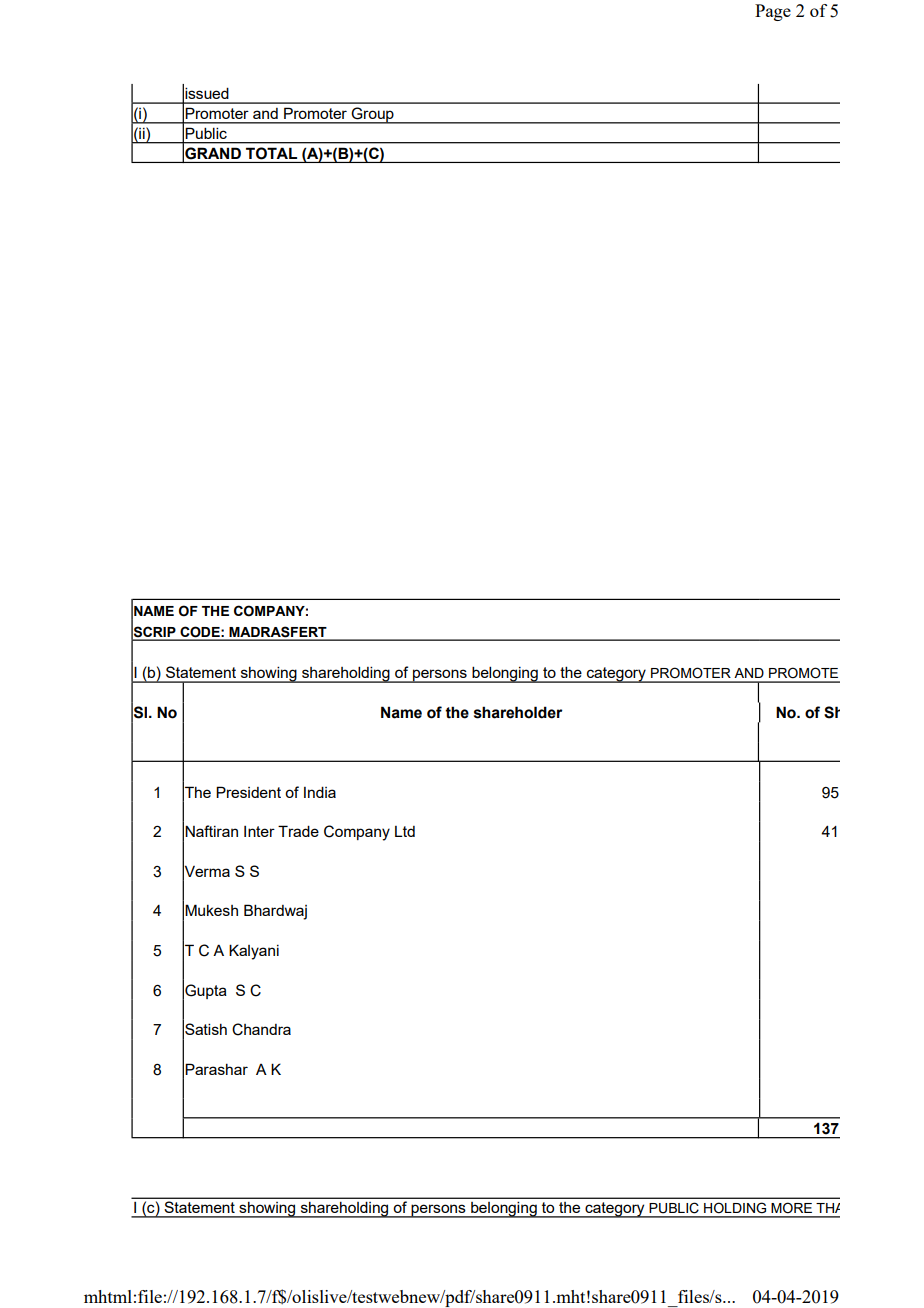 This image has height=1308, width=924. Describe the element at coordinates (261, 1029) in the image. I see `Chandra` at that location.
